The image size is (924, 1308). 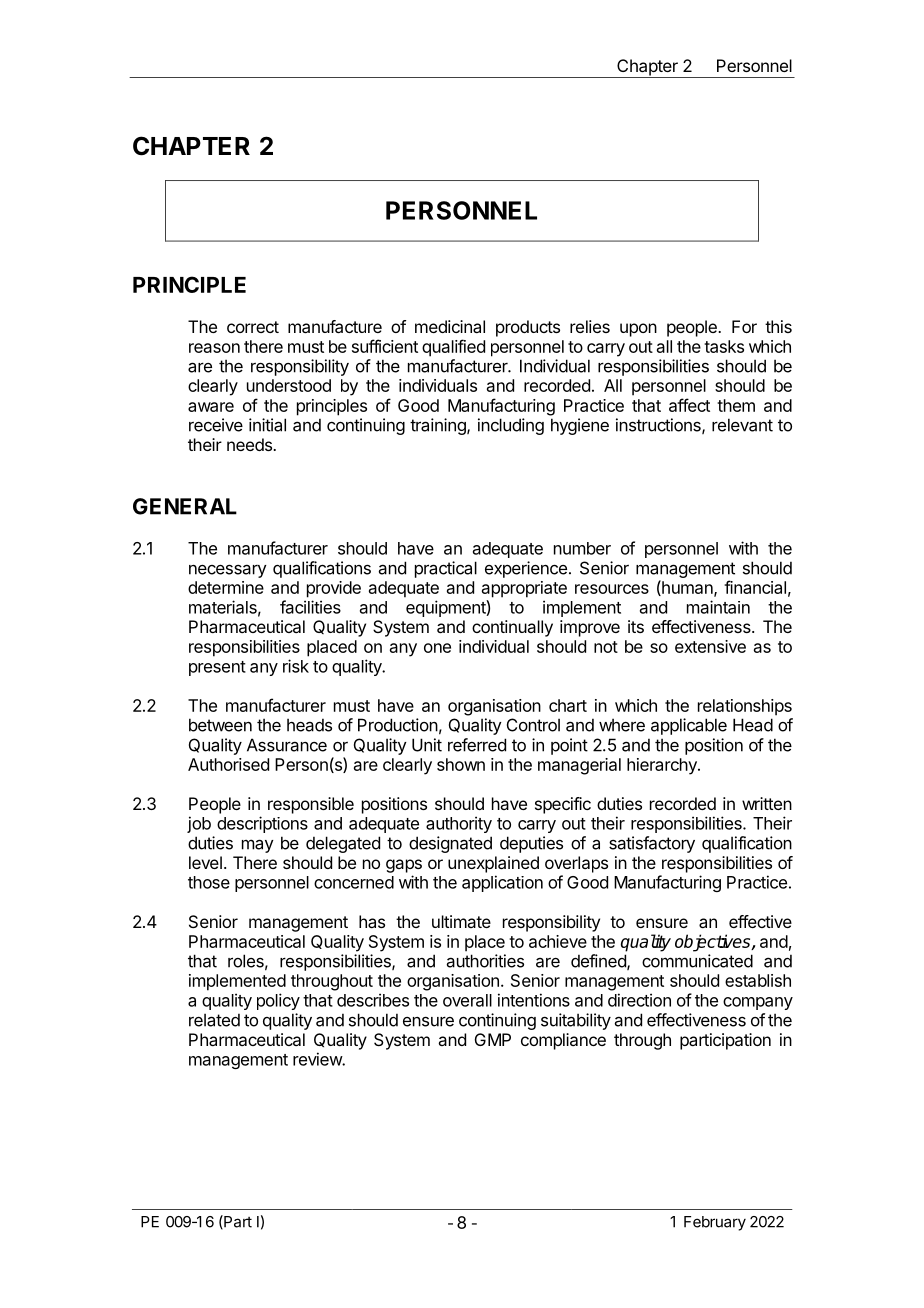 What do you see at coordinates (461, 921) in the screenshot?
I see `ultimate` at bounding box center [461, 921].
